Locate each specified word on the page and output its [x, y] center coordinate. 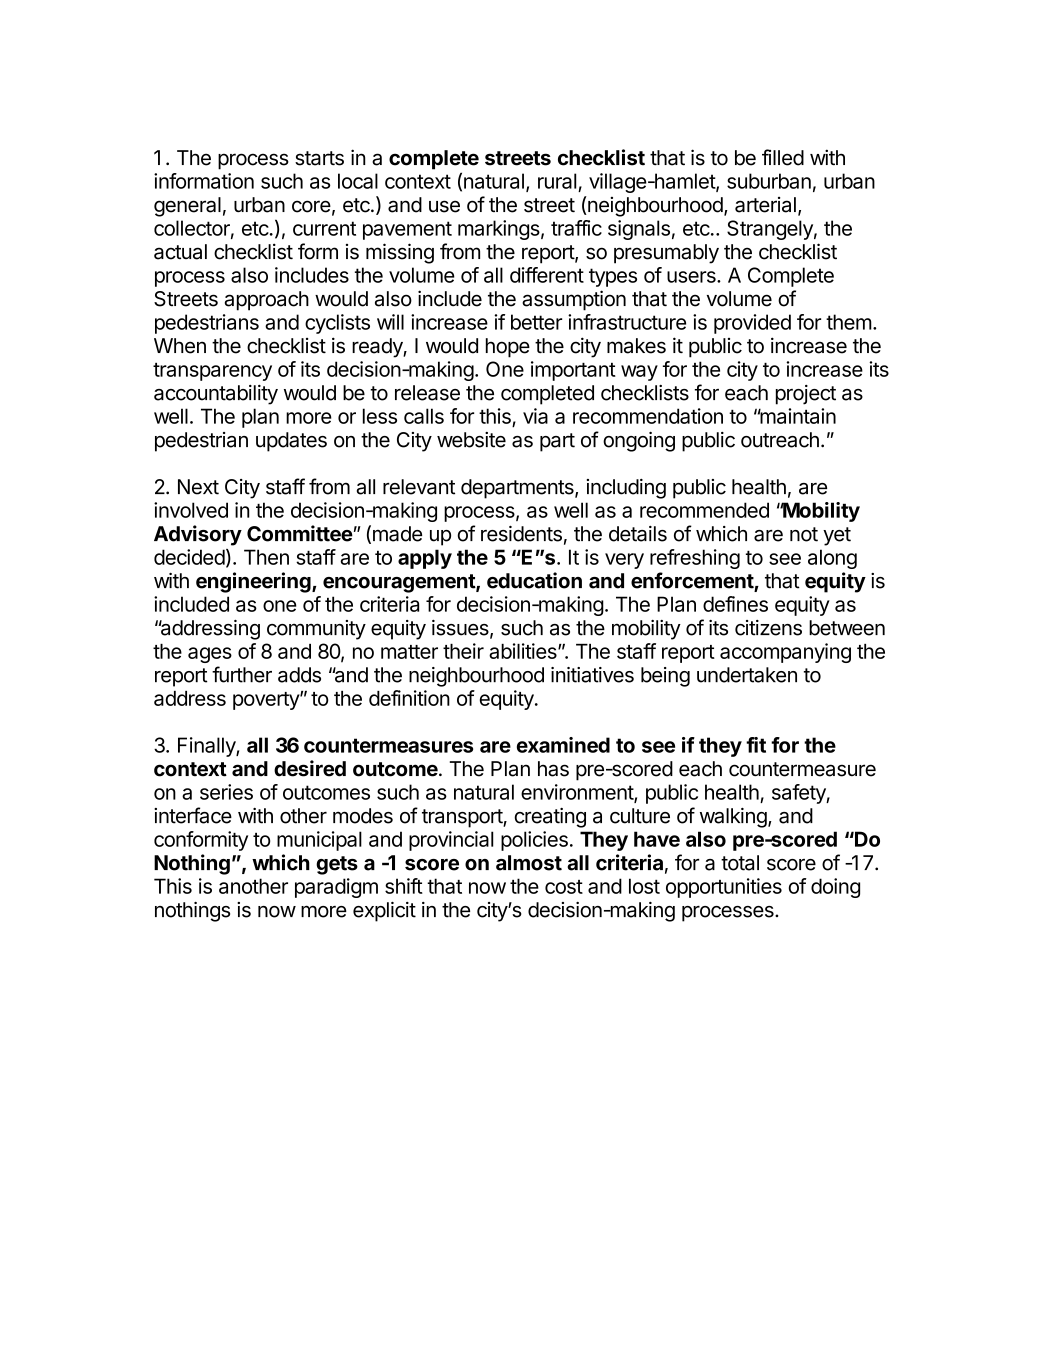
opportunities [724, 888]
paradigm [336, 888]
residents [521, 534]
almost [529, 863]
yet [837, 536]
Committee [300, 533]
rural [557, 181]
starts [319, 158]
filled [783, 157]
